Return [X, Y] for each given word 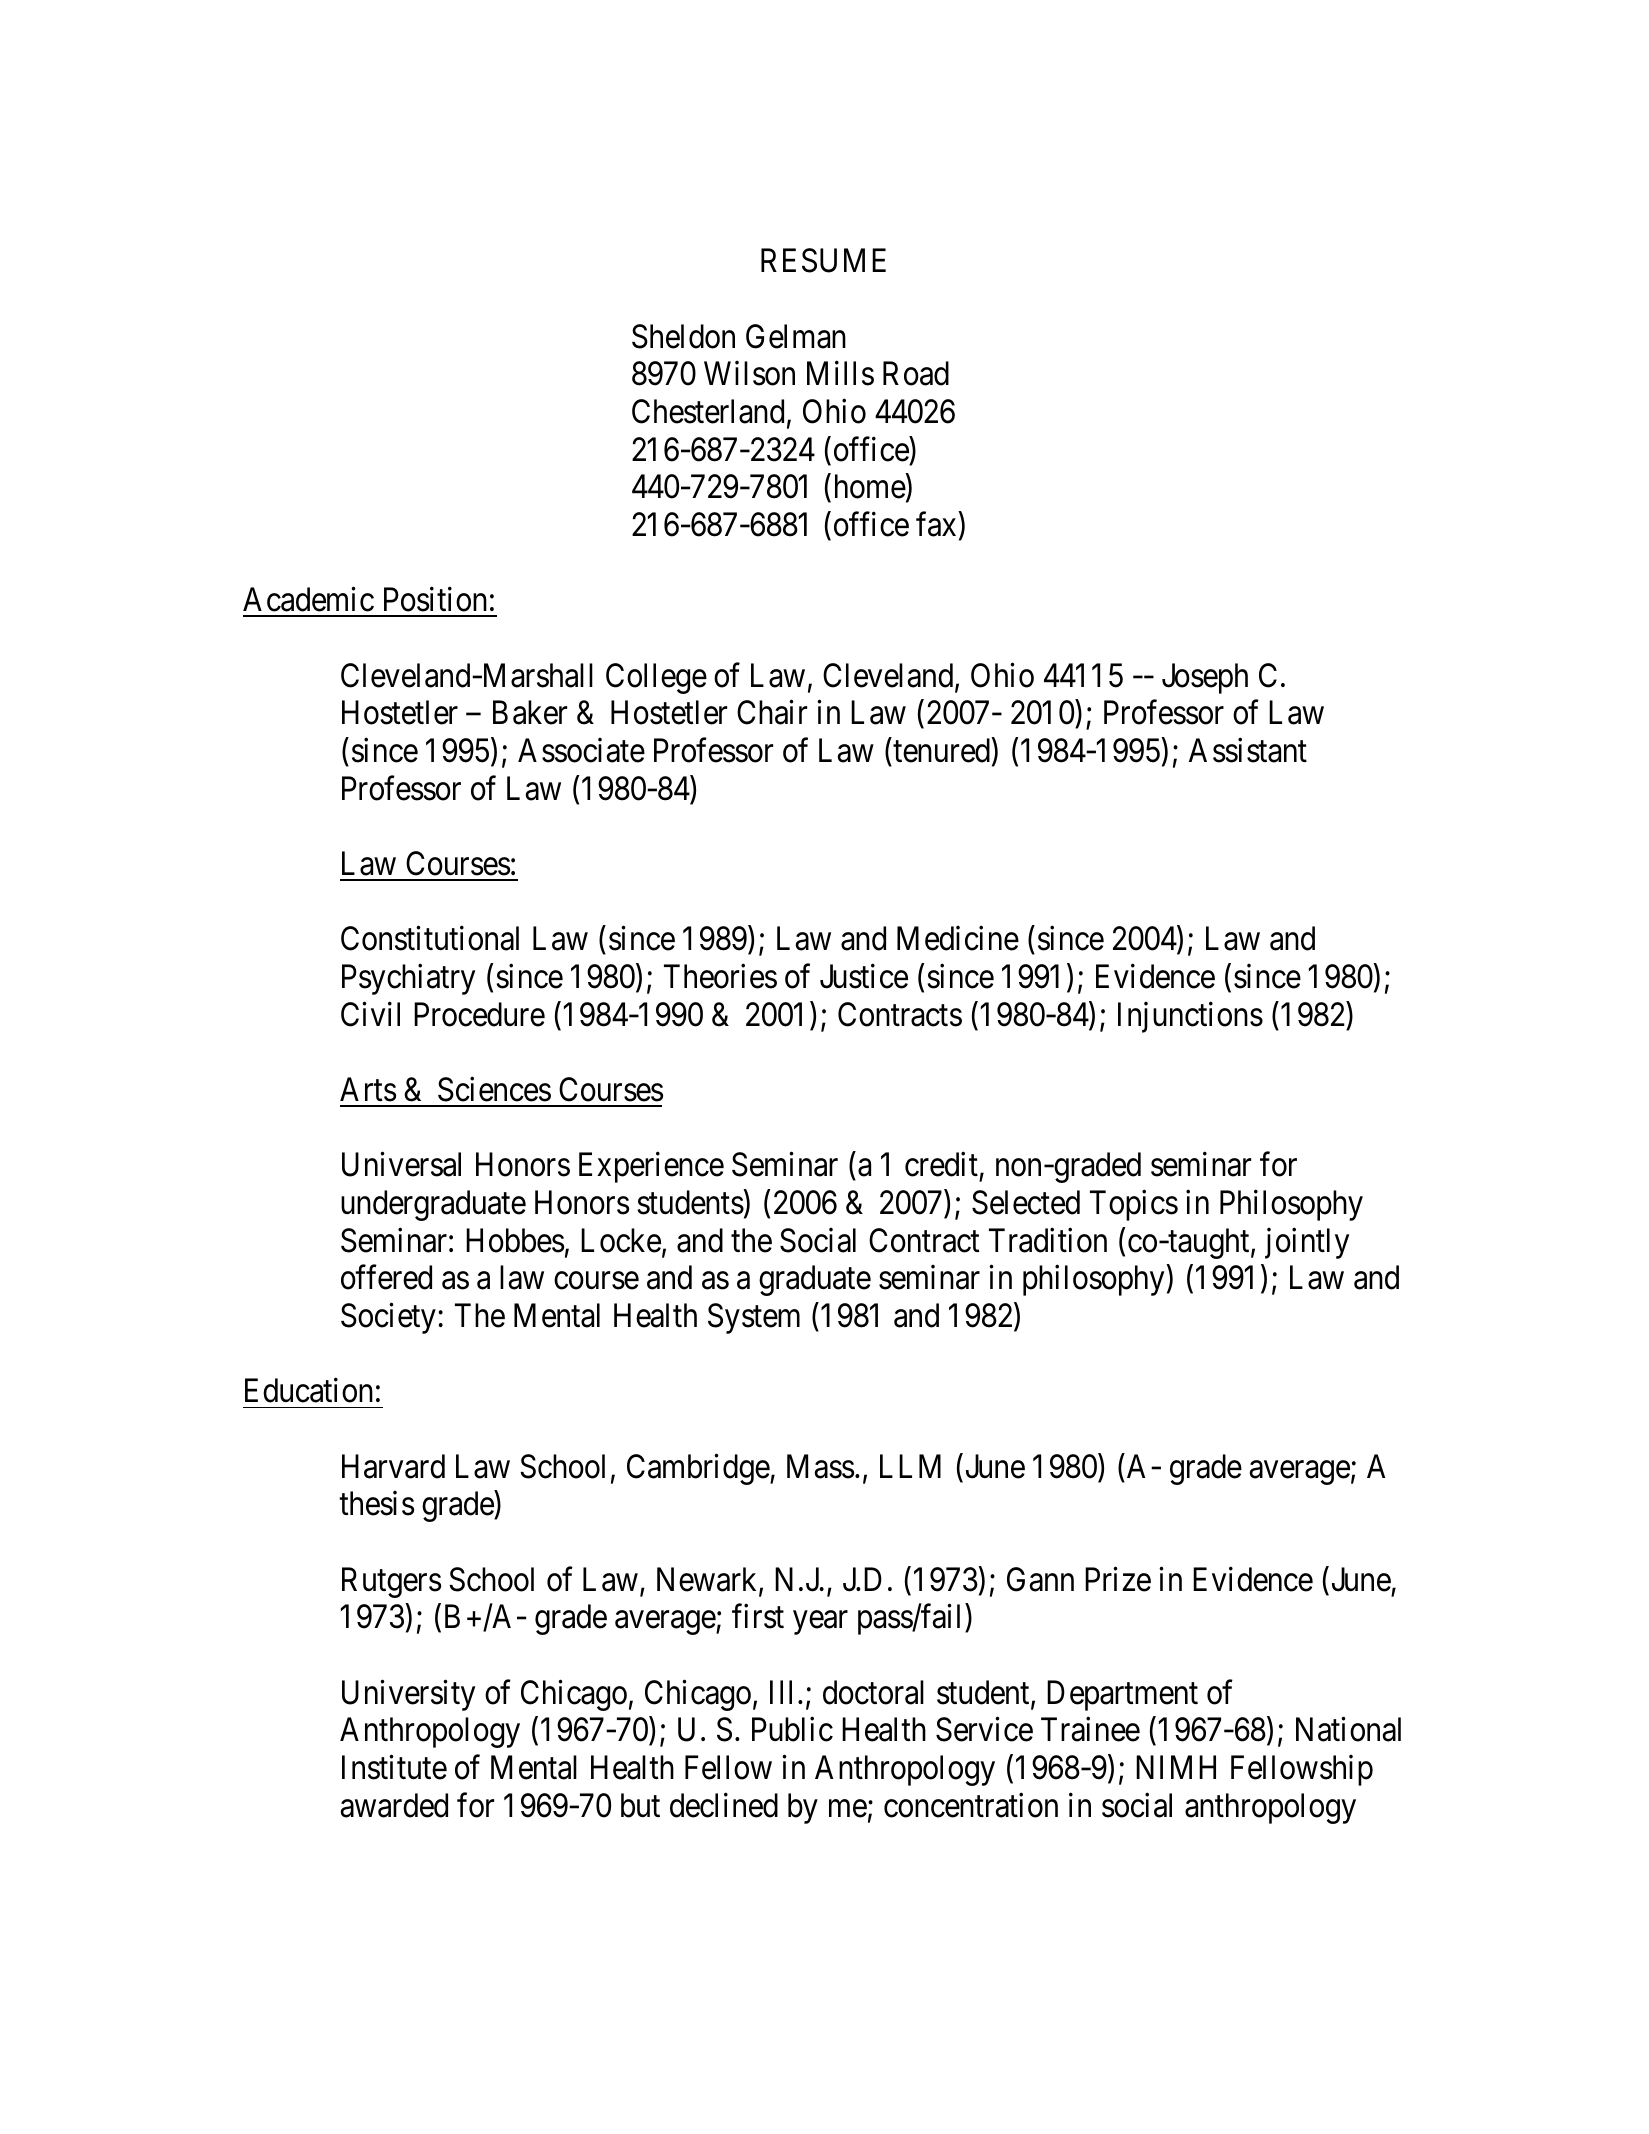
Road [916, 373]
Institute [394, 1767]
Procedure [479, 1014]
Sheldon [683, 336]
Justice [864, 976]
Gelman [796, 336]
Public [792, 1729]
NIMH [1176, 1767]
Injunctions [1190, 1017]
